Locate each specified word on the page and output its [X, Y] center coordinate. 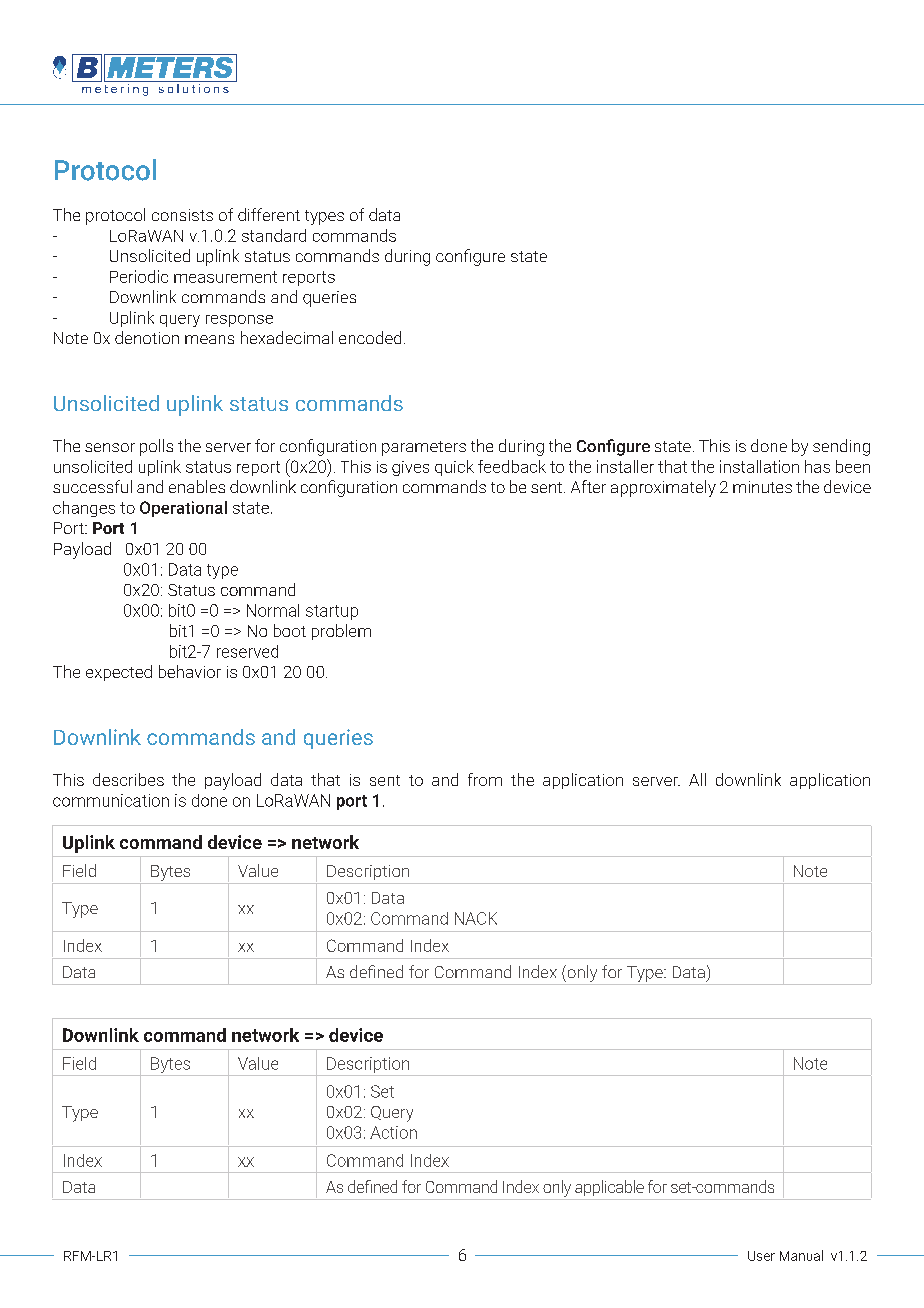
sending [841, 447]
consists [182, 215]
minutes [762, 487]
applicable [609, 1188]
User [761, 1256]
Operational [183, 509]
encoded [370, 337]
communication [111, 800]
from [485, 779]
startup [332, 612]
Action [393, 1132]
